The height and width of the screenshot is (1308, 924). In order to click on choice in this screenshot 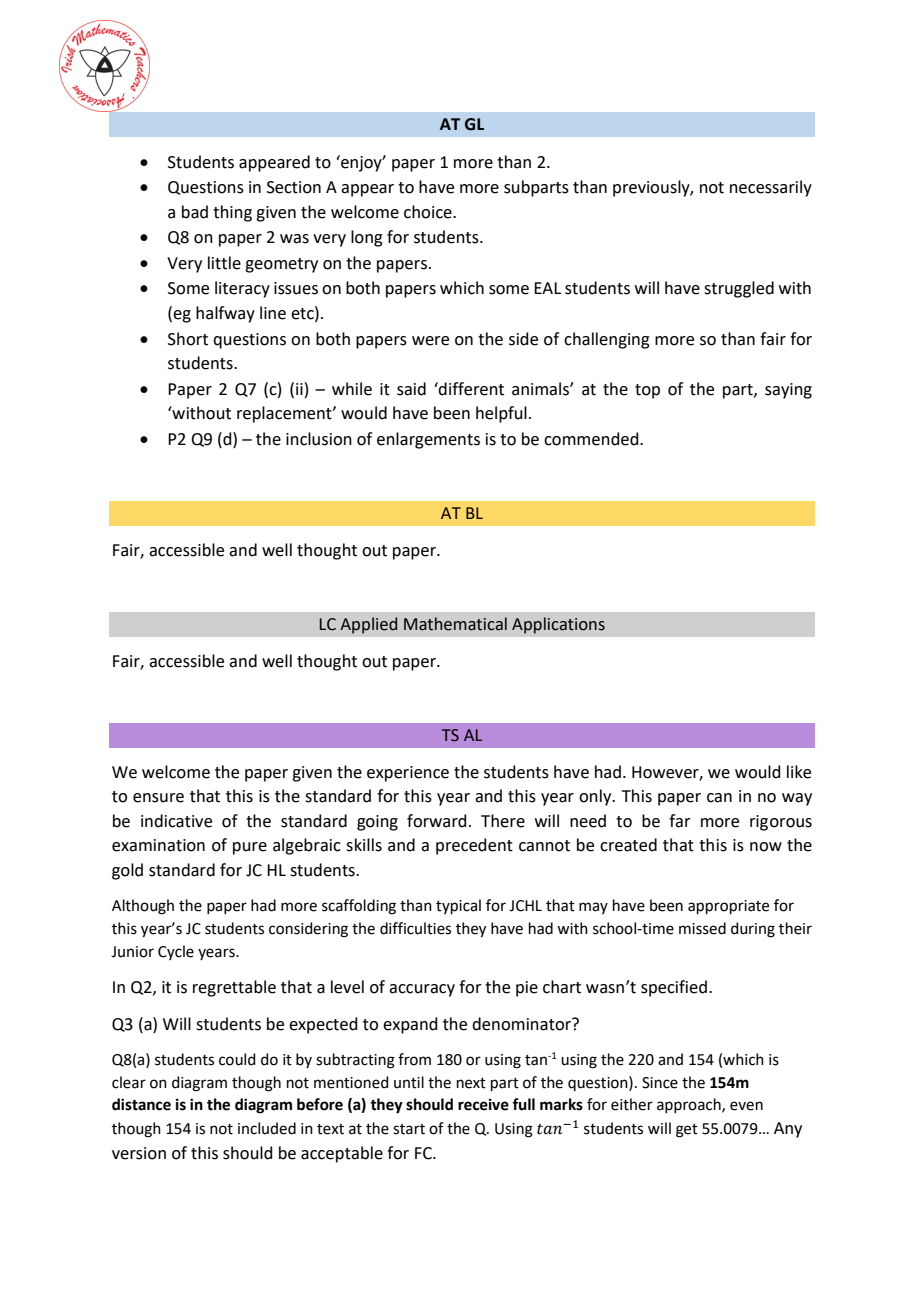, I will do `click(429, 212)`.
